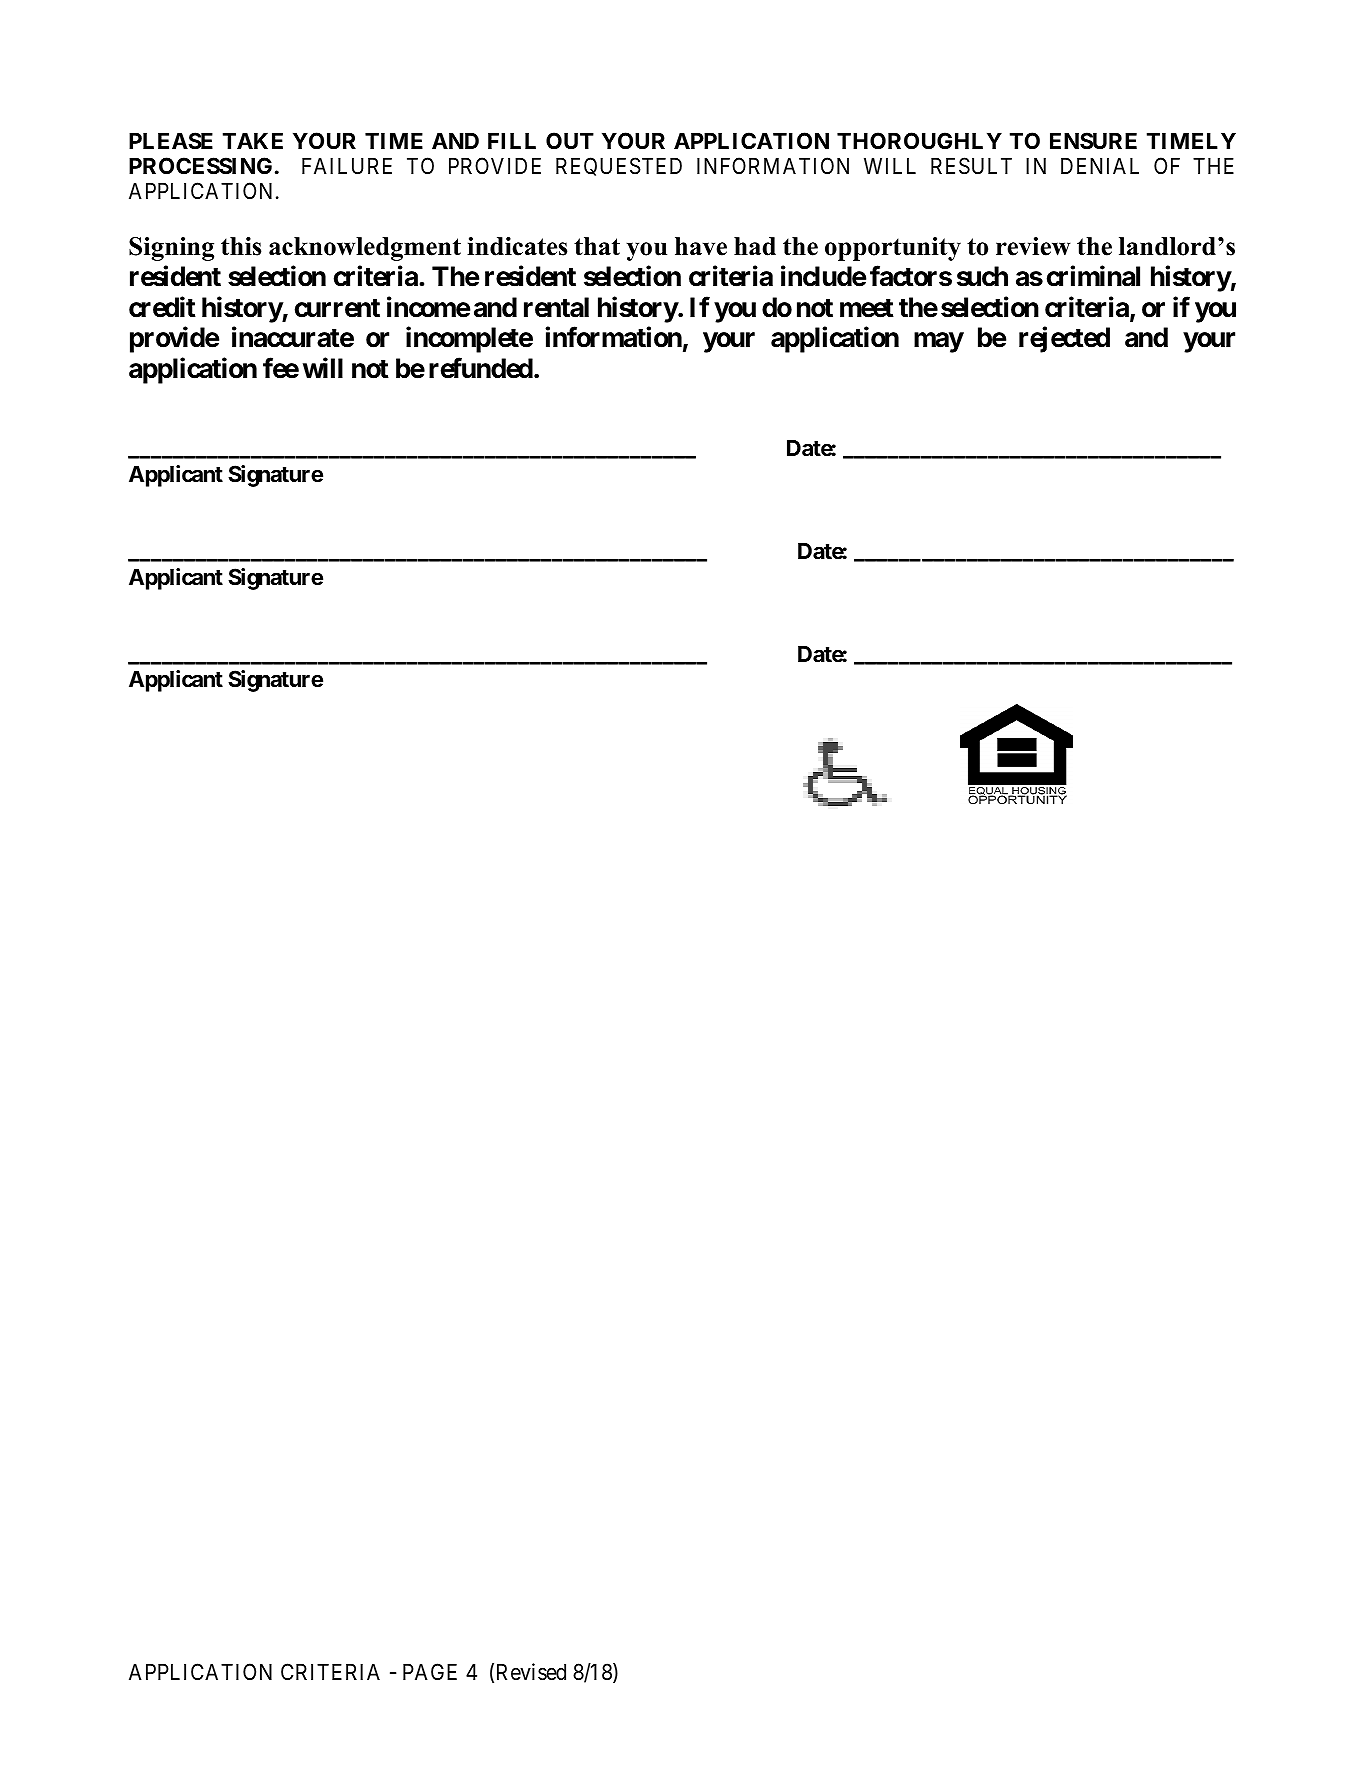 The height and width of the image is (1766, 1365). I want to click on meet, so click(867, 308).
